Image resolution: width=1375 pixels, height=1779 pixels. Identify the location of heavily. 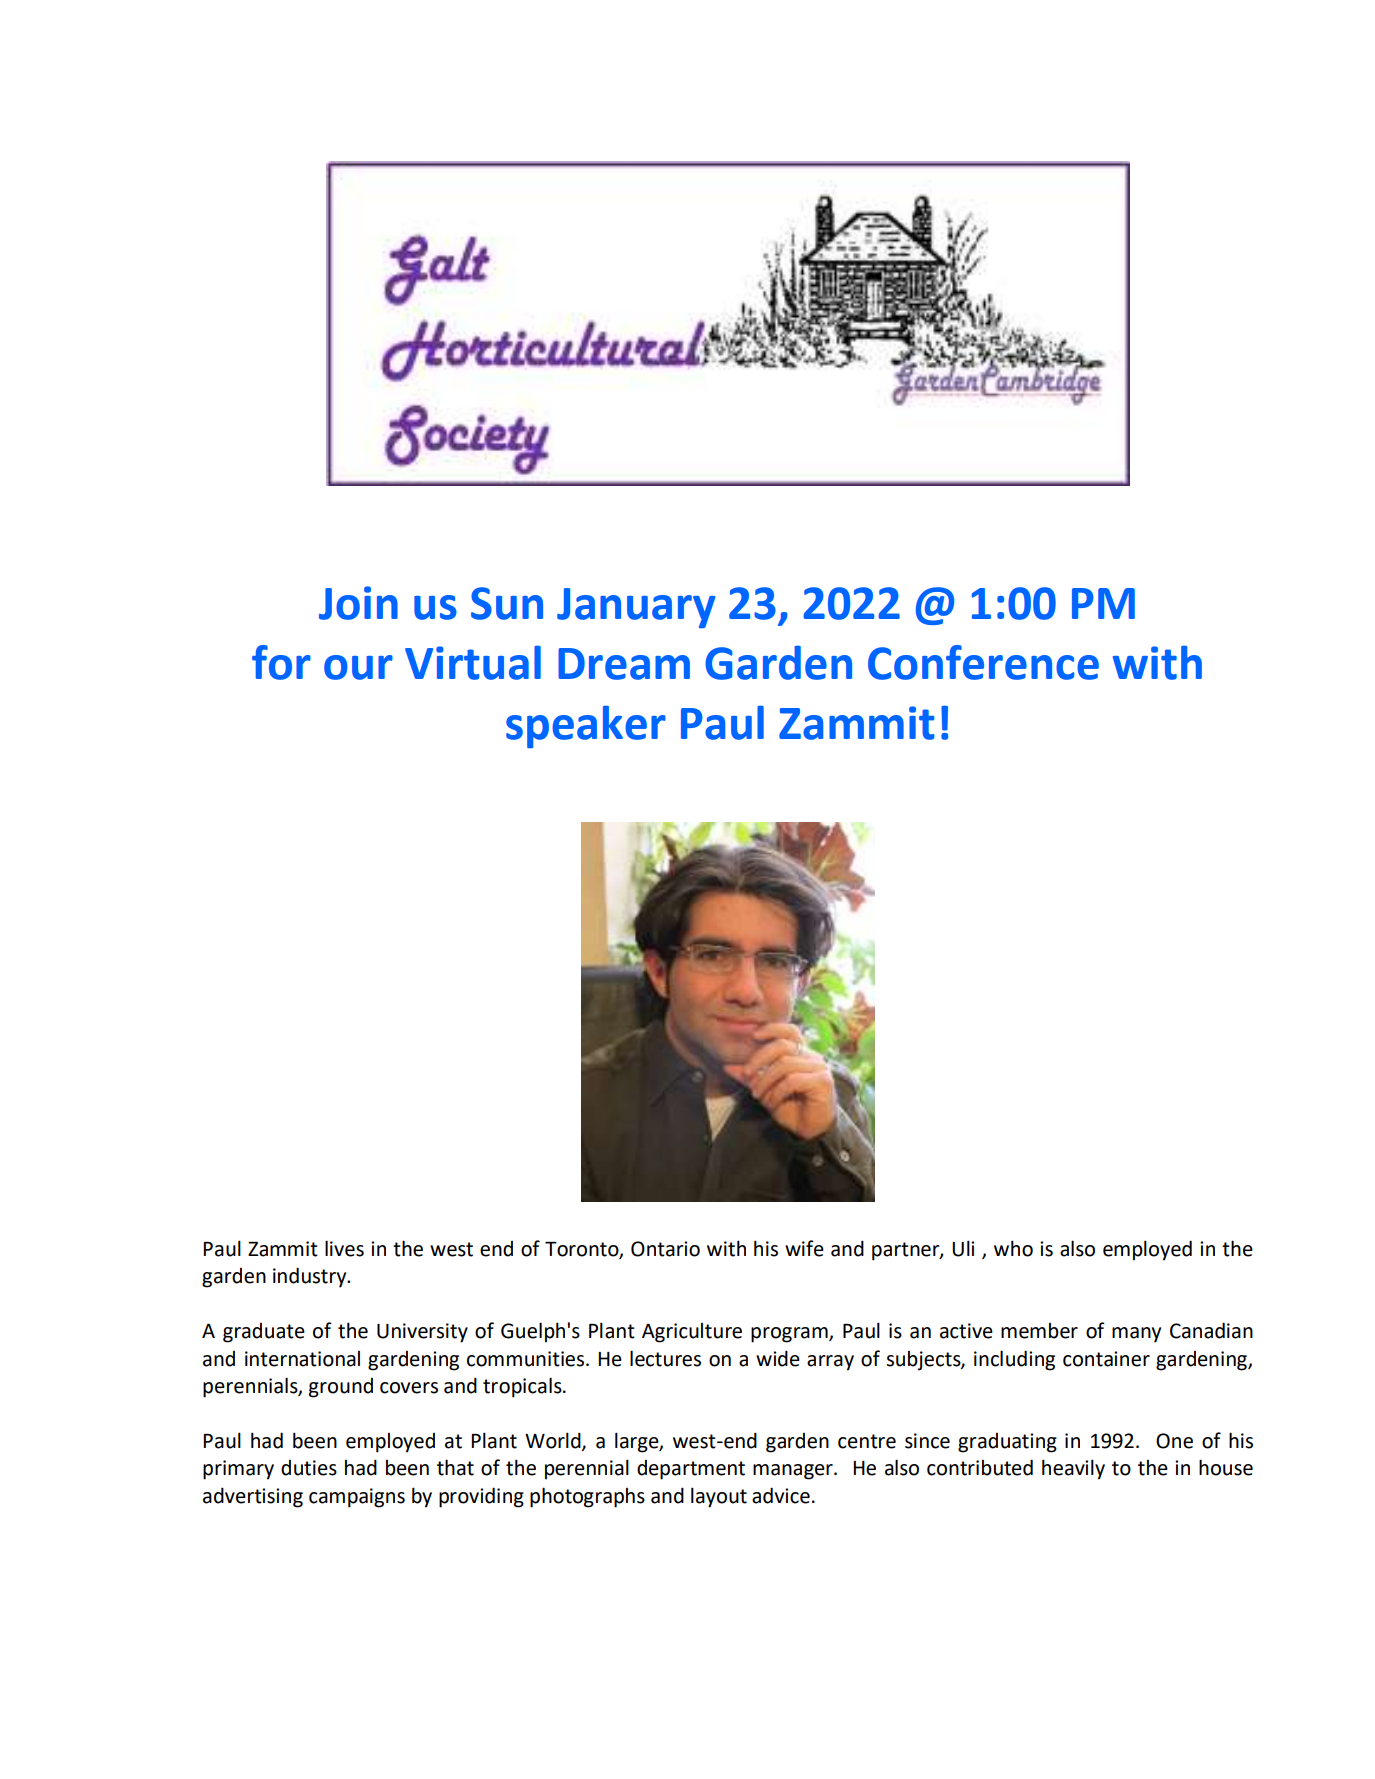
(1073, 1469).
